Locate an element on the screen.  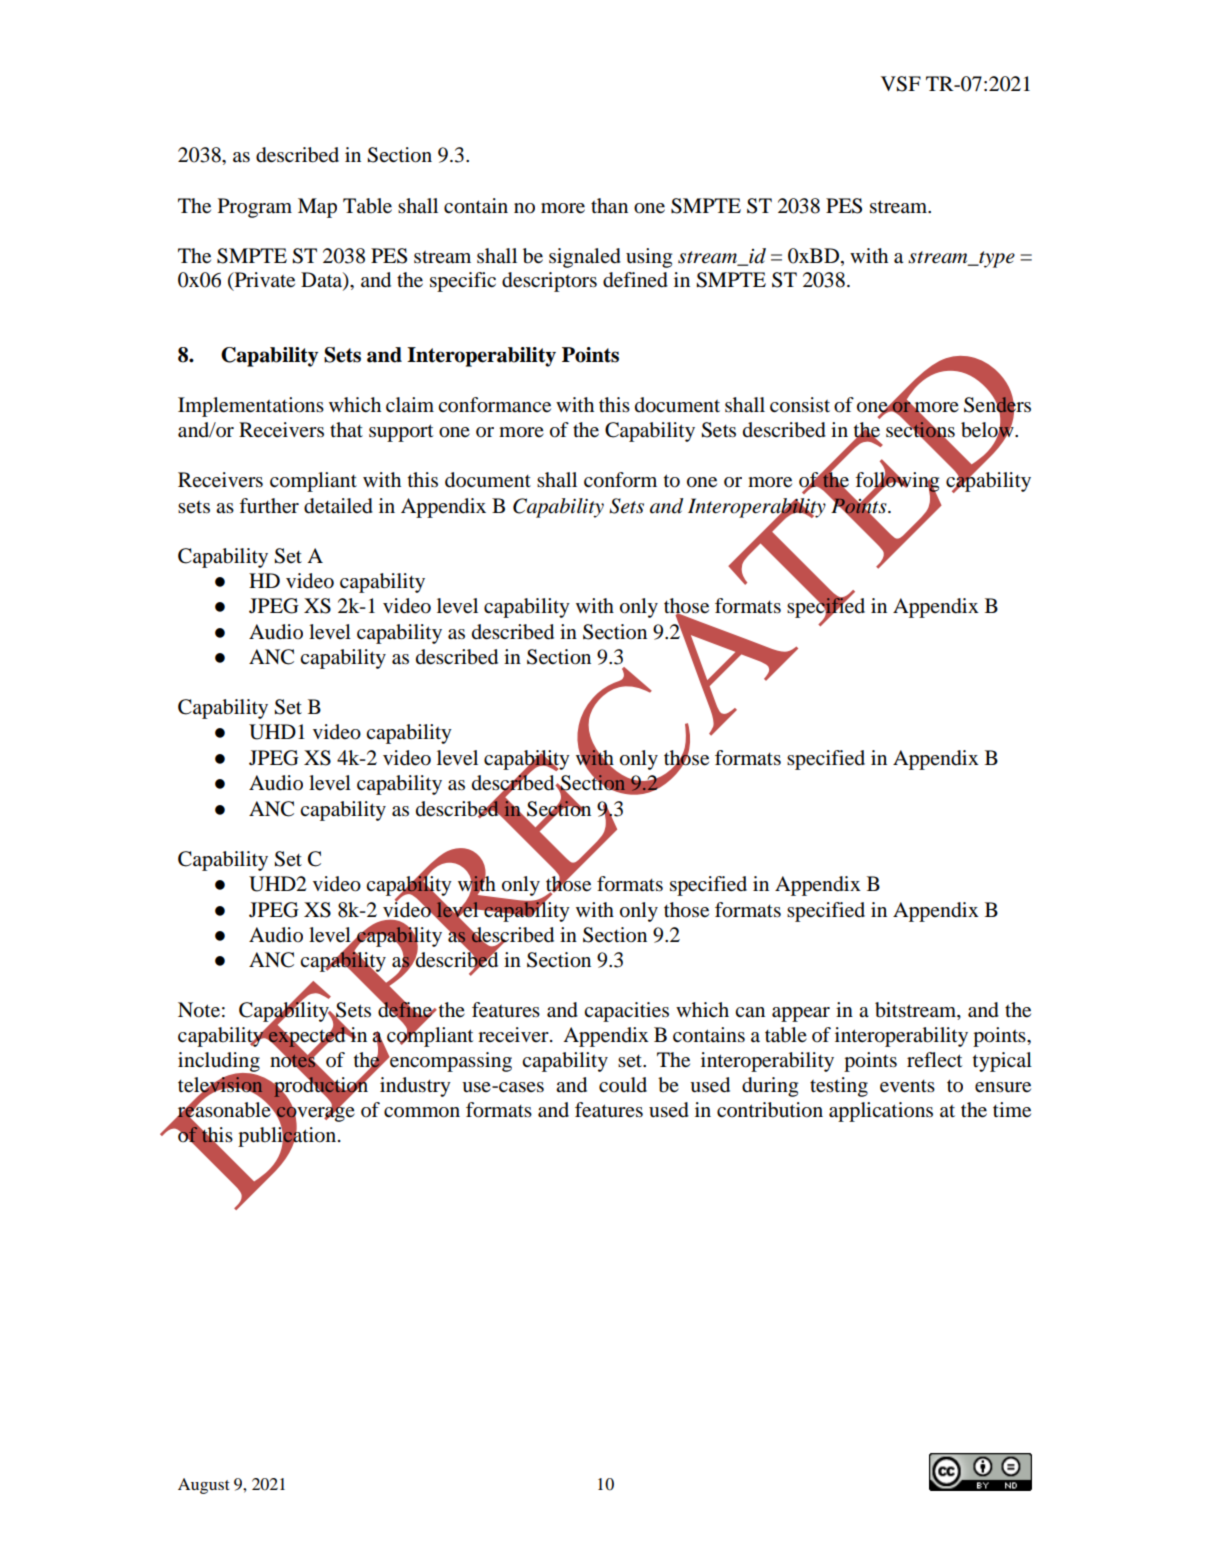
publication is located at coordinates (288, 1137).
